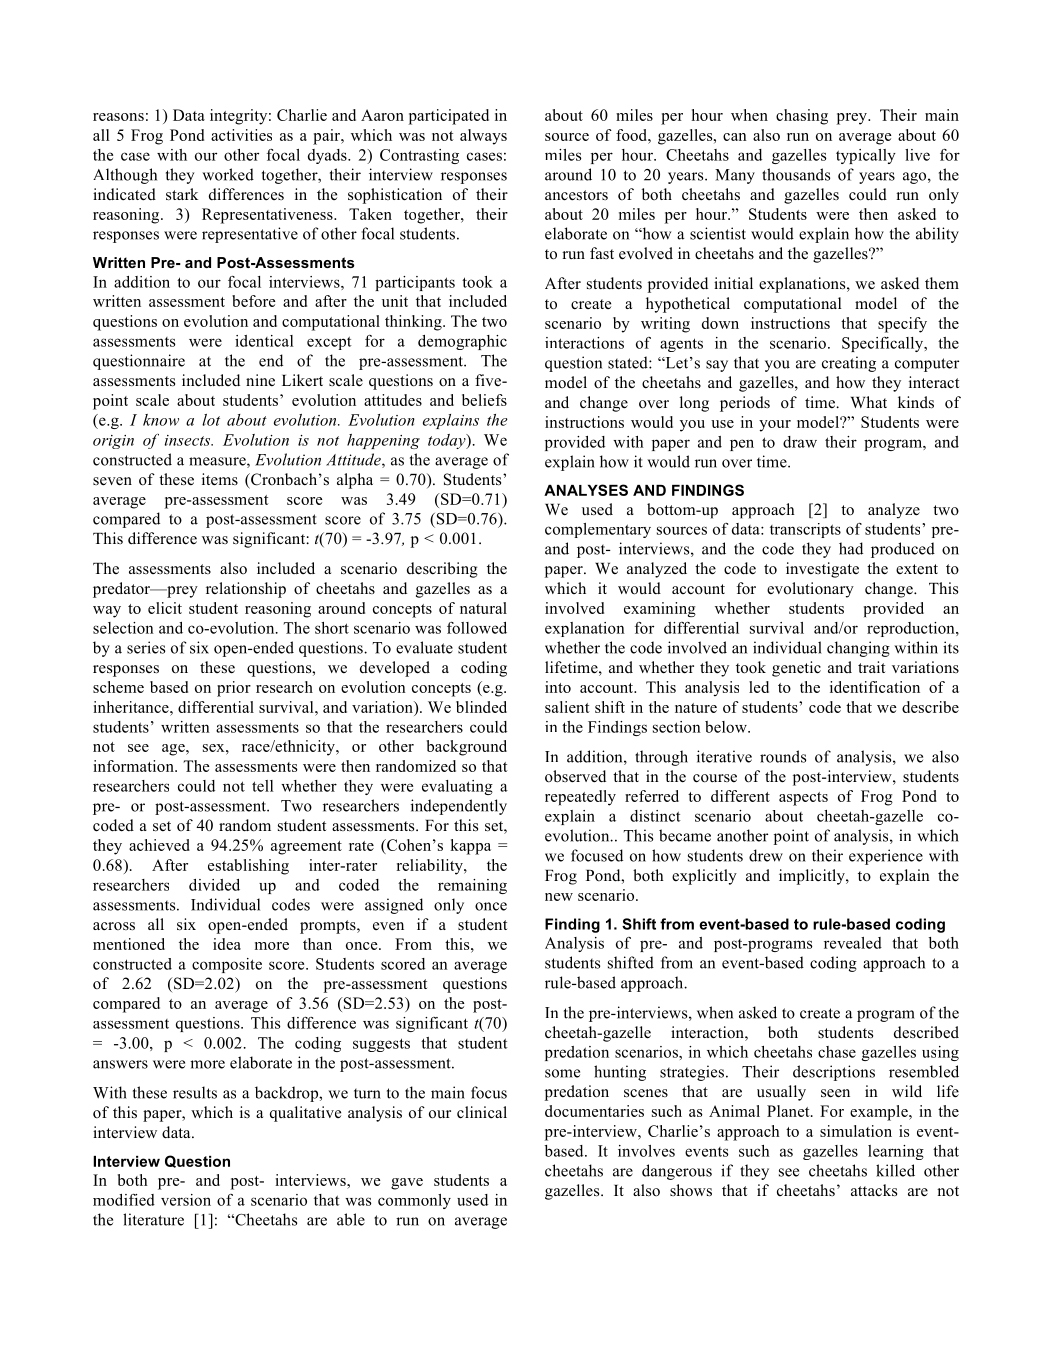  I want to click on revealed, so click(853, 943).
